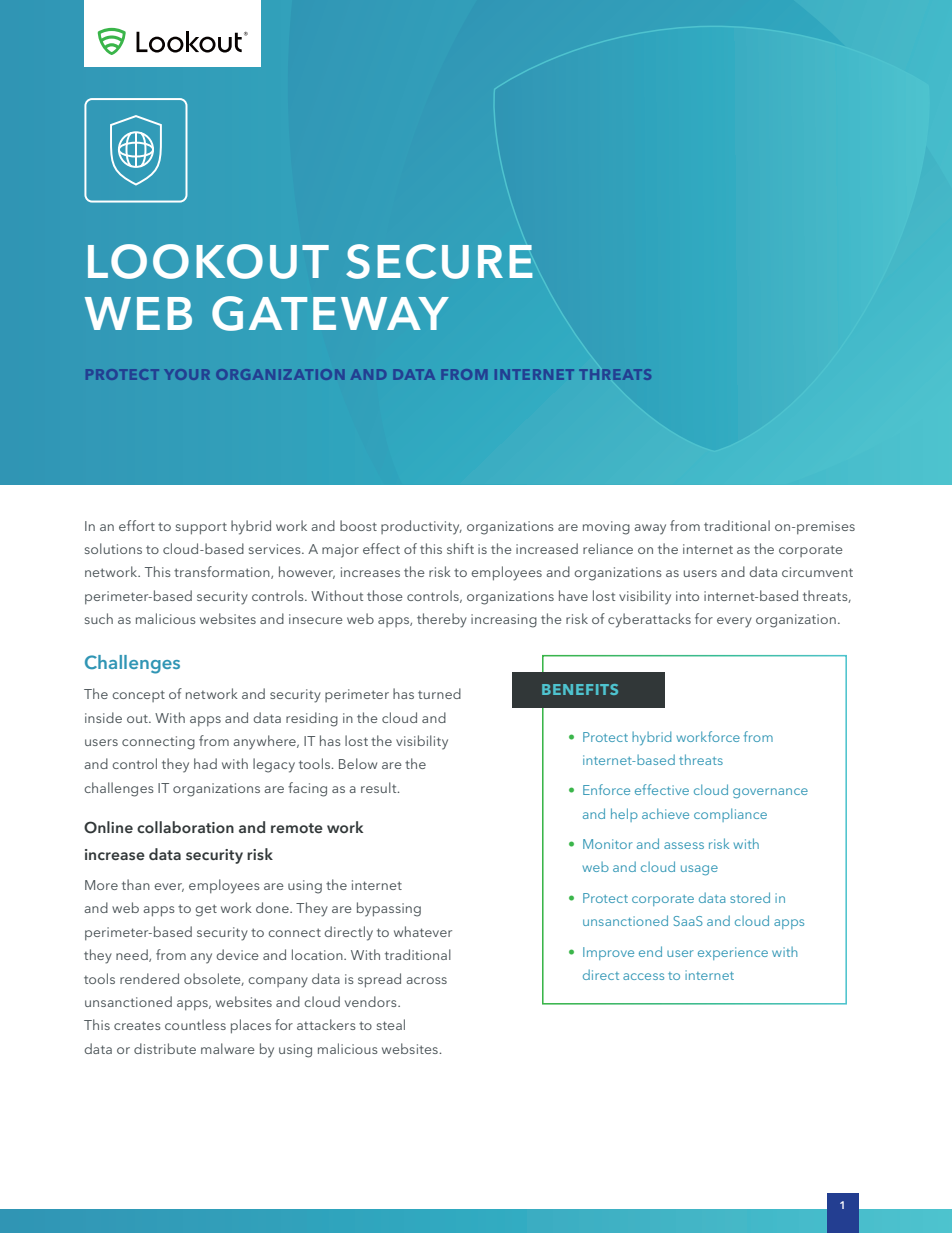 The image size is (952, 1233). Describe the element at coordinates (770, 793) in the image. I see `governance` at that location.
